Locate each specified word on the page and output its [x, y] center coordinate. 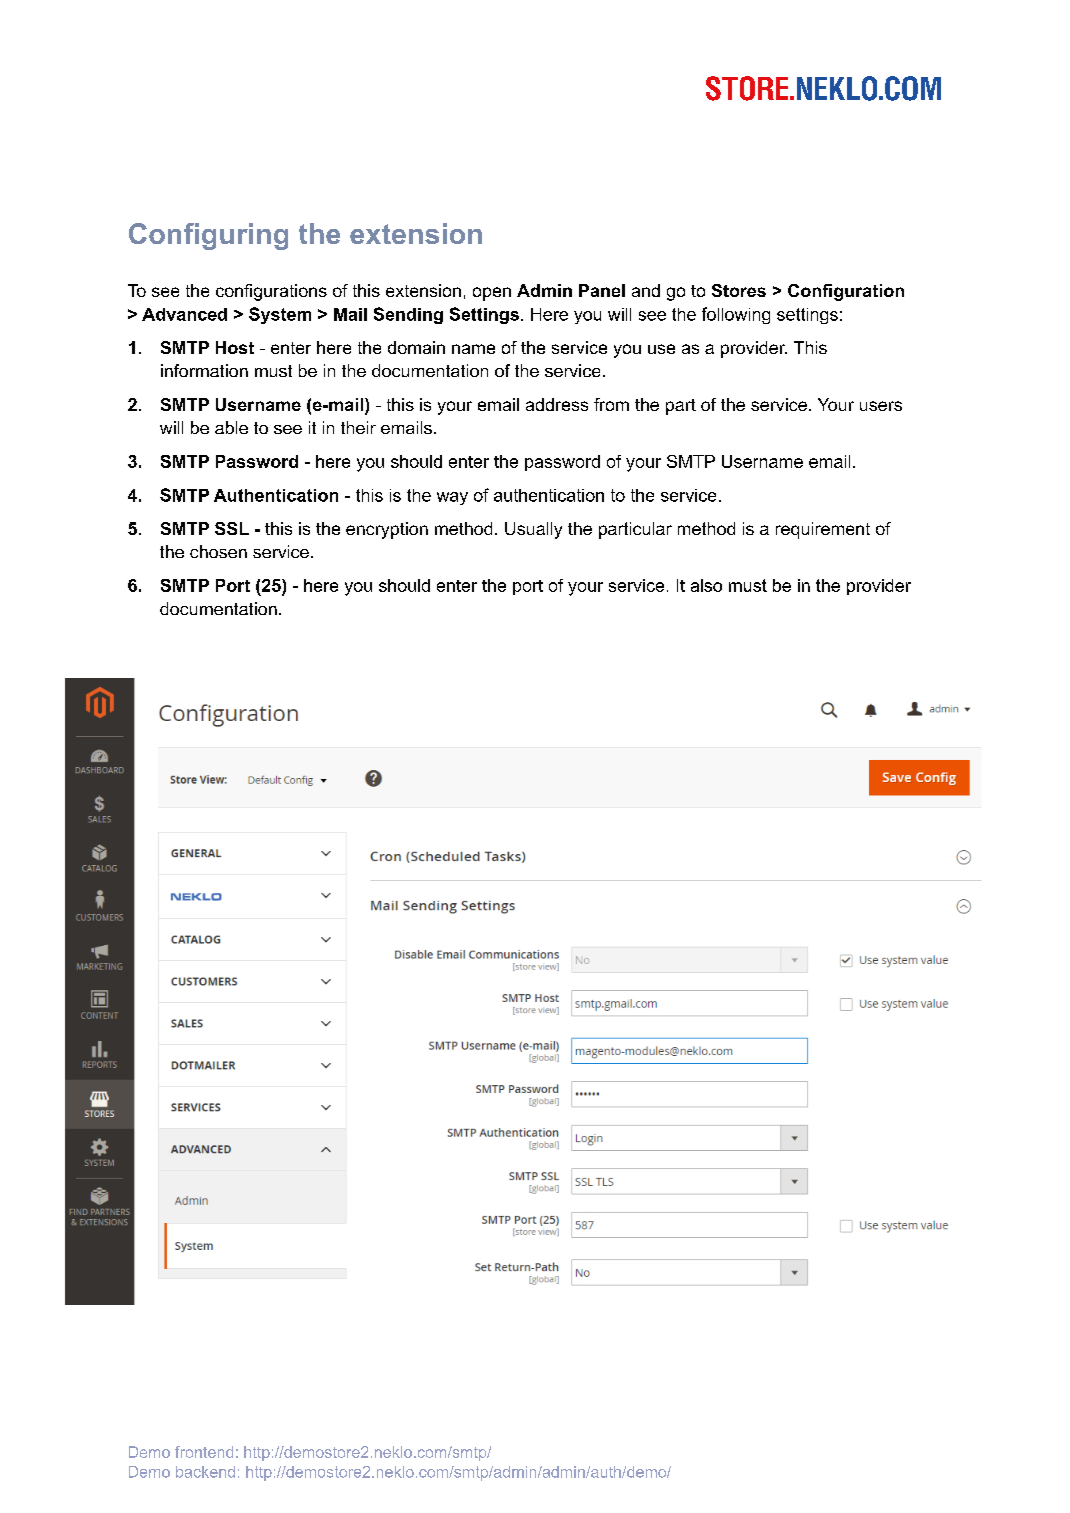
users [881, 406]
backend [205, 1472]
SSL [232, 528]
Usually [533, 530]
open [492, 294]
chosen [218, 551]
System [280, 315]
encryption [387, 530]
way [452, 498]
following [736, 315]
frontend [204, 1452]
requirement [823, 530]
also [706, 585]
